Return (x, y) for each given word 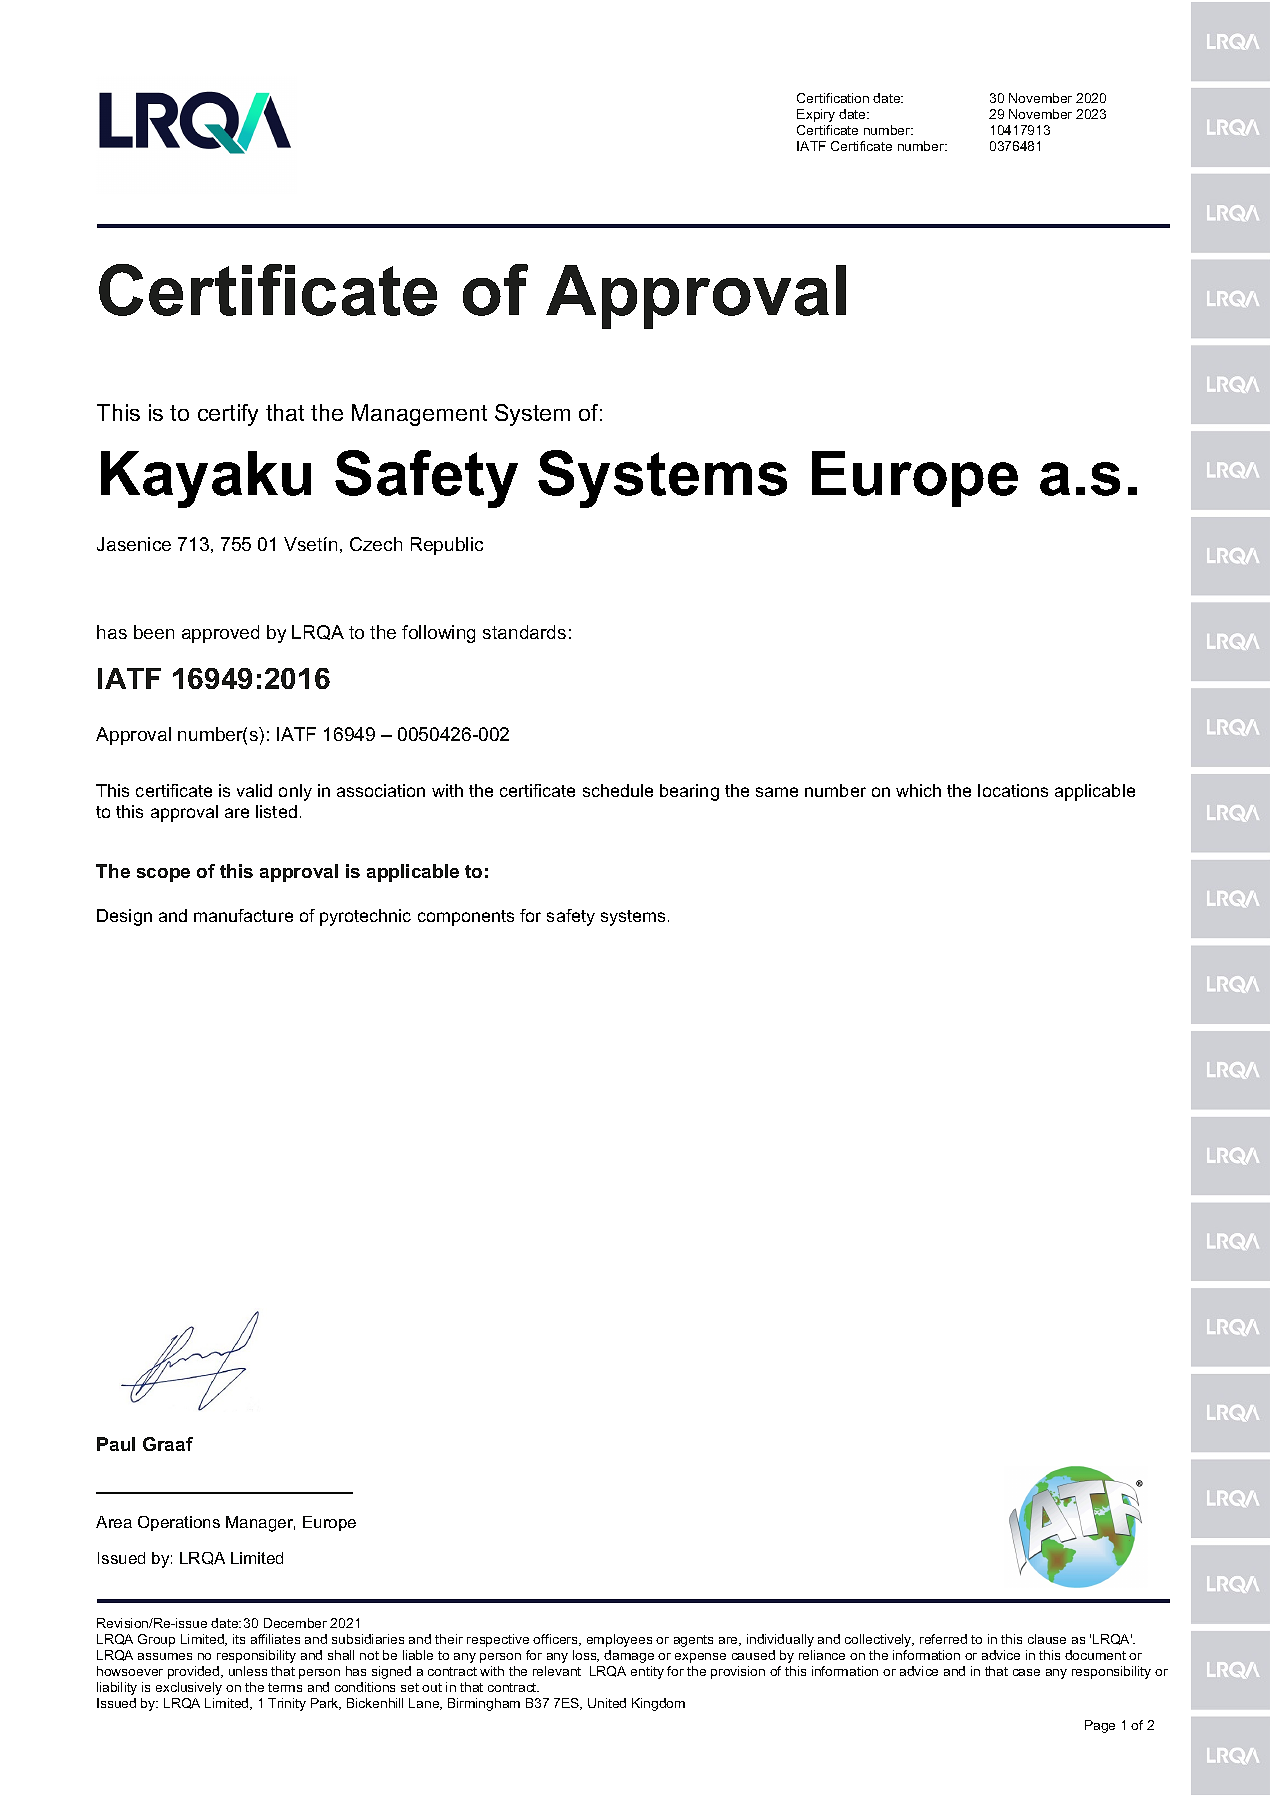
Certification (833, 98)
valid (254, 790)
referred (943, 1639)
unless (248, 1671)
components (466, 918)
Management (419, 415)
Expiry (816, 115)
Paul (116, 1444)
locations (1013, 790)
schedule (618, 790)
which (918, 790)
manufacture (243, 915)
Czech (376, 544)
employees (619, 1640)
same (777, 792)
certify (228, 415)
